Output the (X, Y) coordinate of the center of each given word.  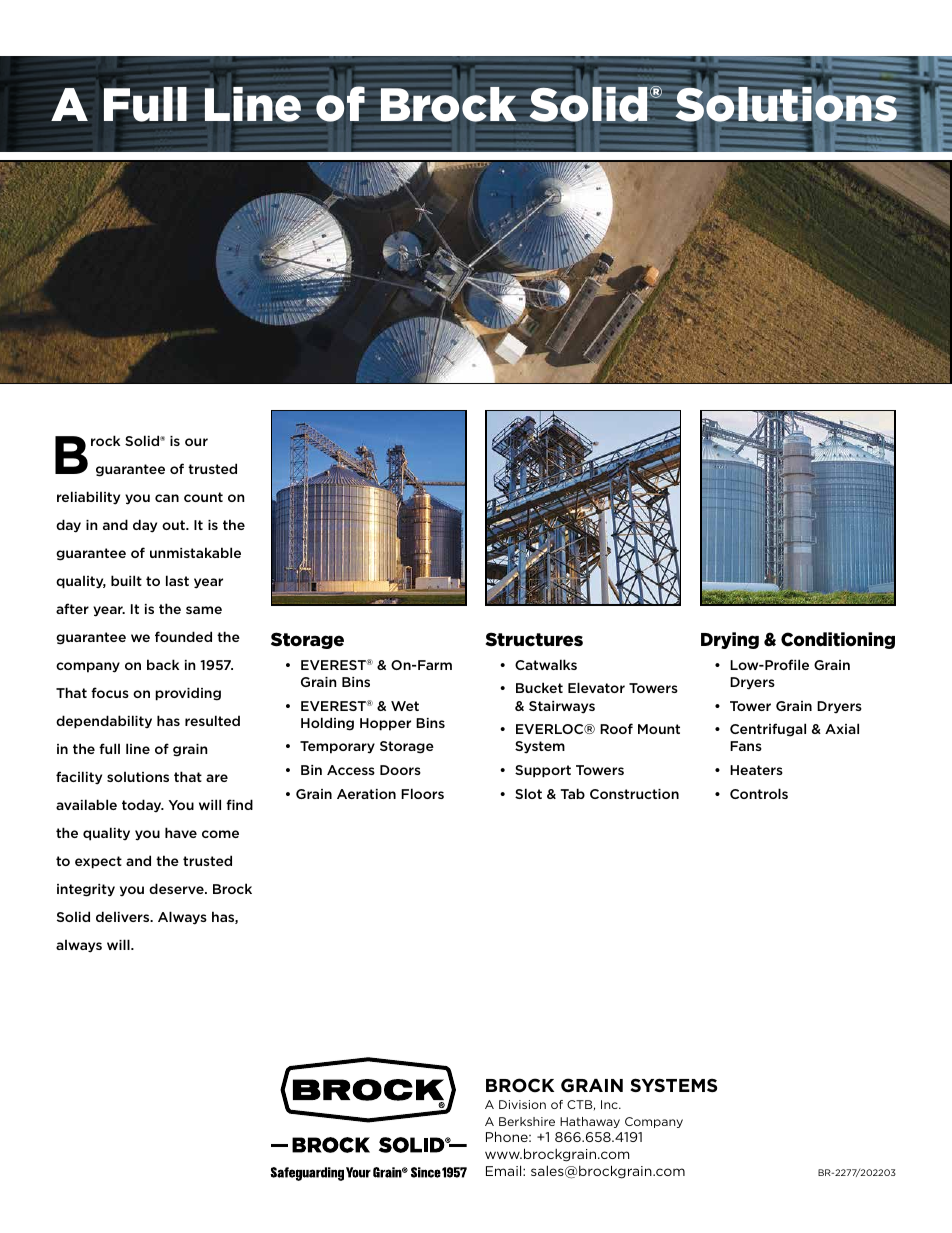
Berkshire (527, 1121)
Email (505, 1170)
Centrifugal (768, 730)
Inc (610, 1104)
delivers (124, 916)
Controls (759, 793)
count (203, 497)
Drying (730, 640)
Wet (405, 706)
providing (188, 694)
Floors (422, 793)
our (196, 442)
